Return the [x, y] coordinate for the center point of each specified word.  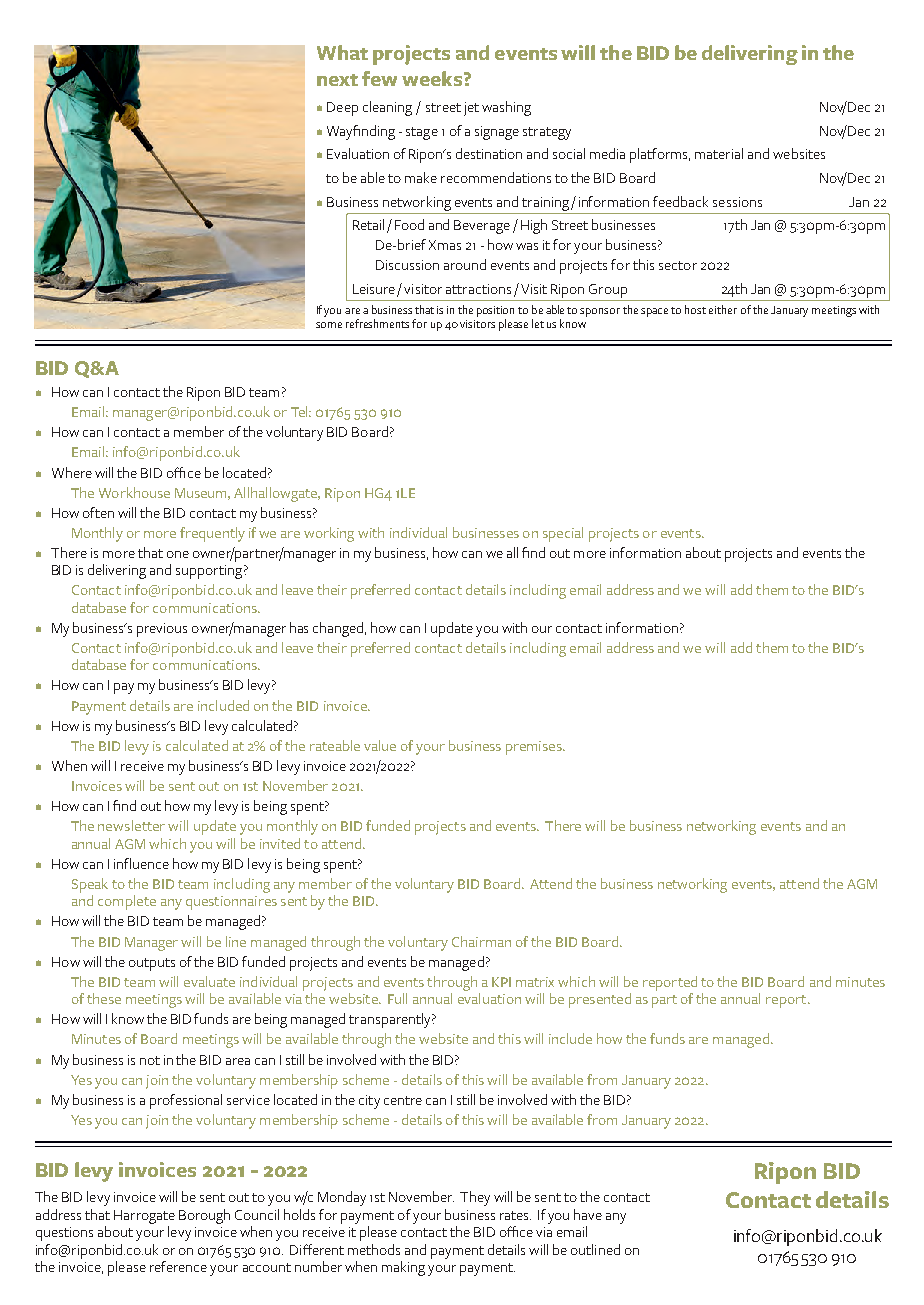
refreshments [377, 323]
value [380, 745]
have [588, 1214]
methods [374, 1249]
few [379, 78]
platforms [660, 155]
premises [535, 748]
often [98, 512]
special [563, 534]
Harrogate [144, 1217]
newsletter [131, 825]
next [337, 80]
